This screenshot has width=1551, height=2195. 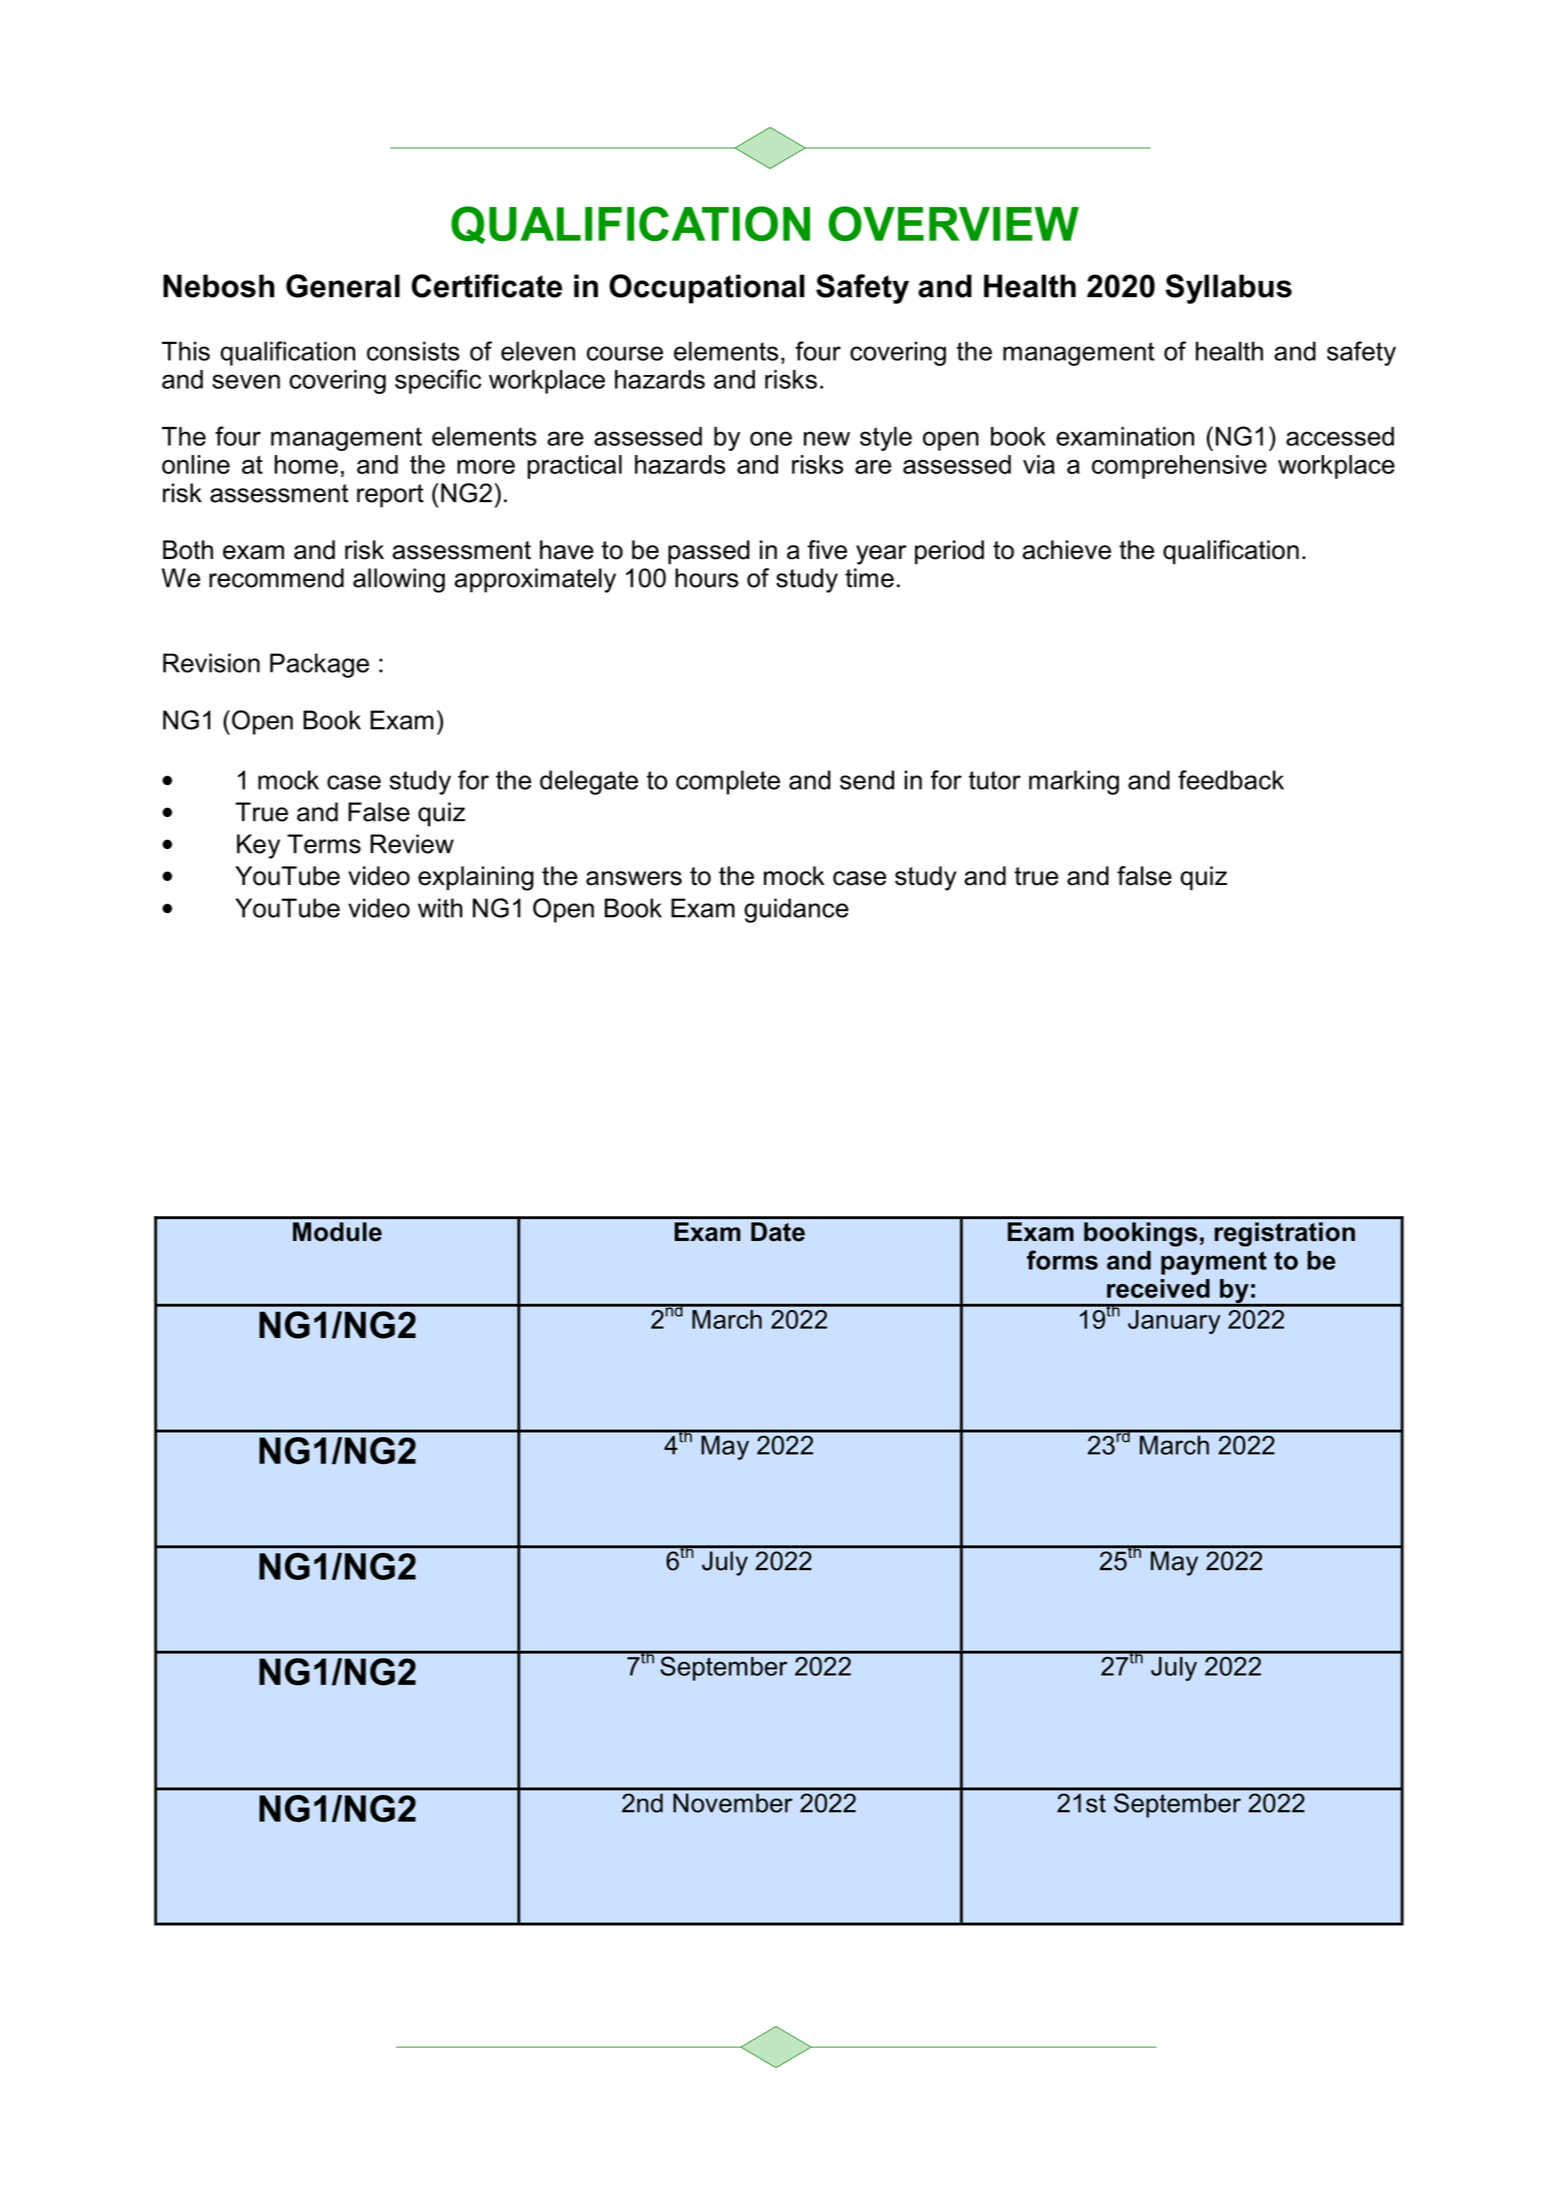 What do you see at coordinates (1158, 1288) in the screenshot?
I see `received` at bounding box center [1158, 1288].
